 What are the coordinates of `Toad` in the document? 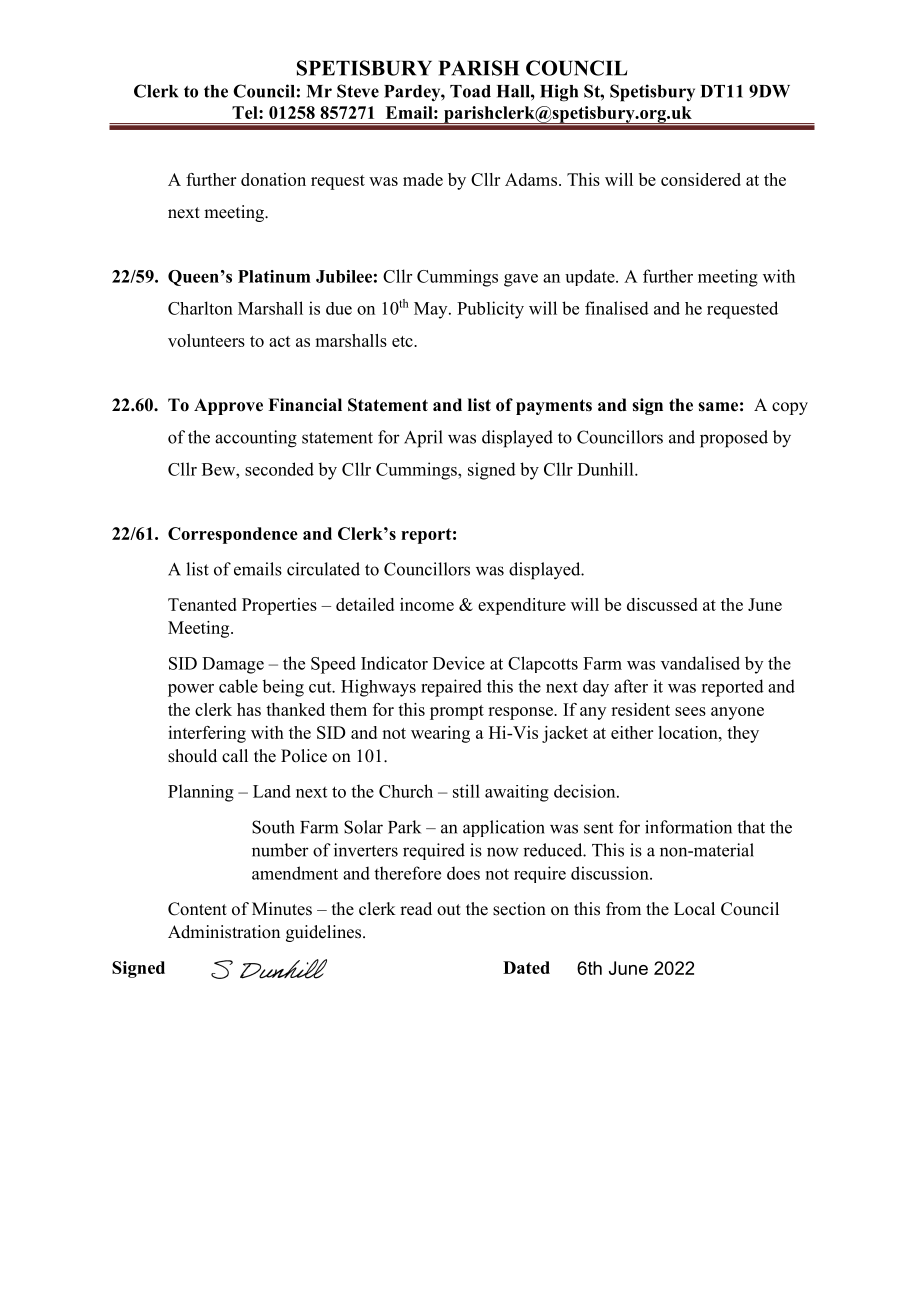 It's located at (470, 91).
